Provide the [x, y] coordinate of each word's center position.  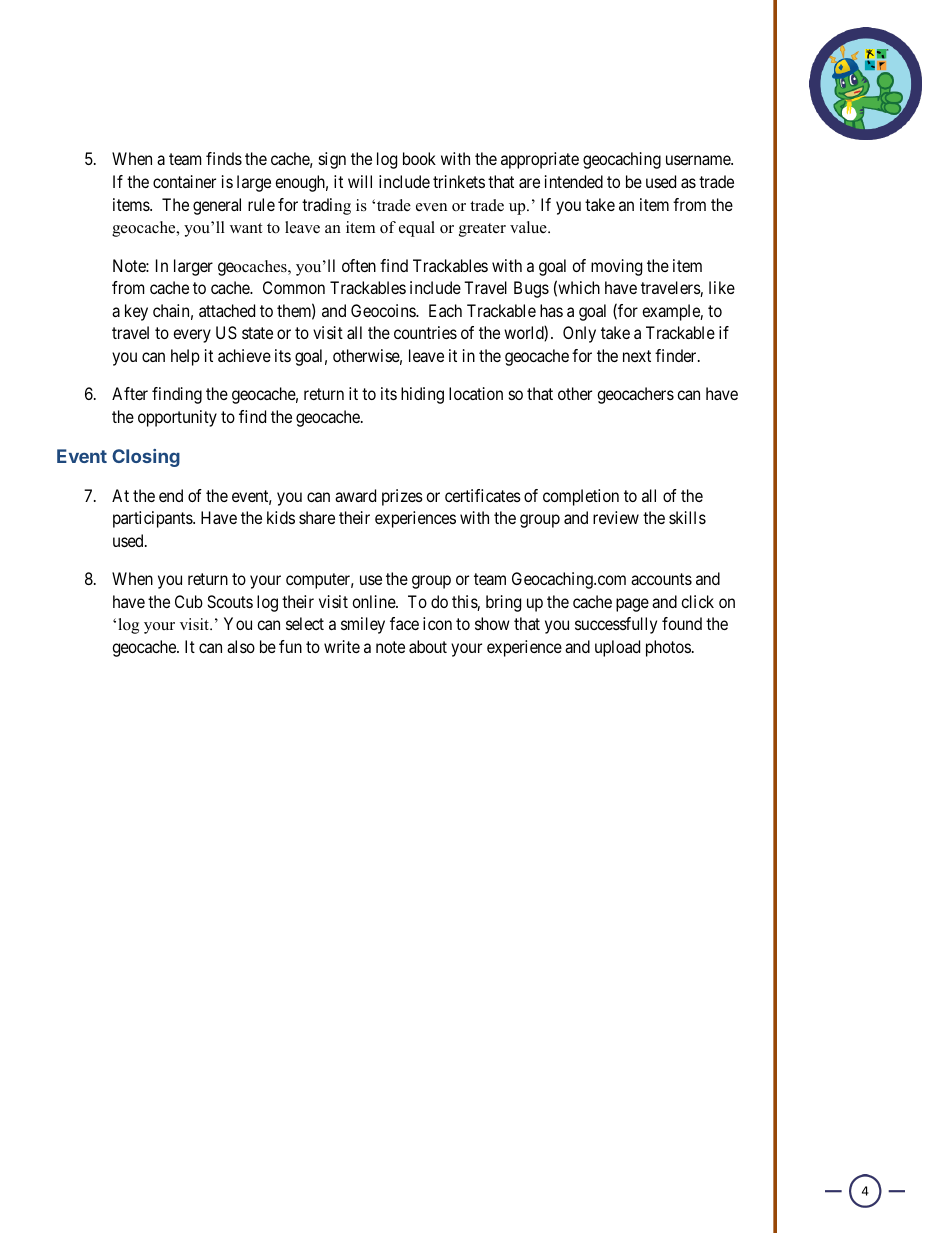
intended [574, 181]
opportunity [177, 418]
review [616, 517]
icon [437, 623]
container [184, 181]
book [419, 158]
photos [668, 648]
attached [227, 310]
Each [445, 310]
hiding [422, 395]
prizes [402, 497]
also [241, 646]
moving [616, 267]
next [637, 356]
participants [153, 519]
